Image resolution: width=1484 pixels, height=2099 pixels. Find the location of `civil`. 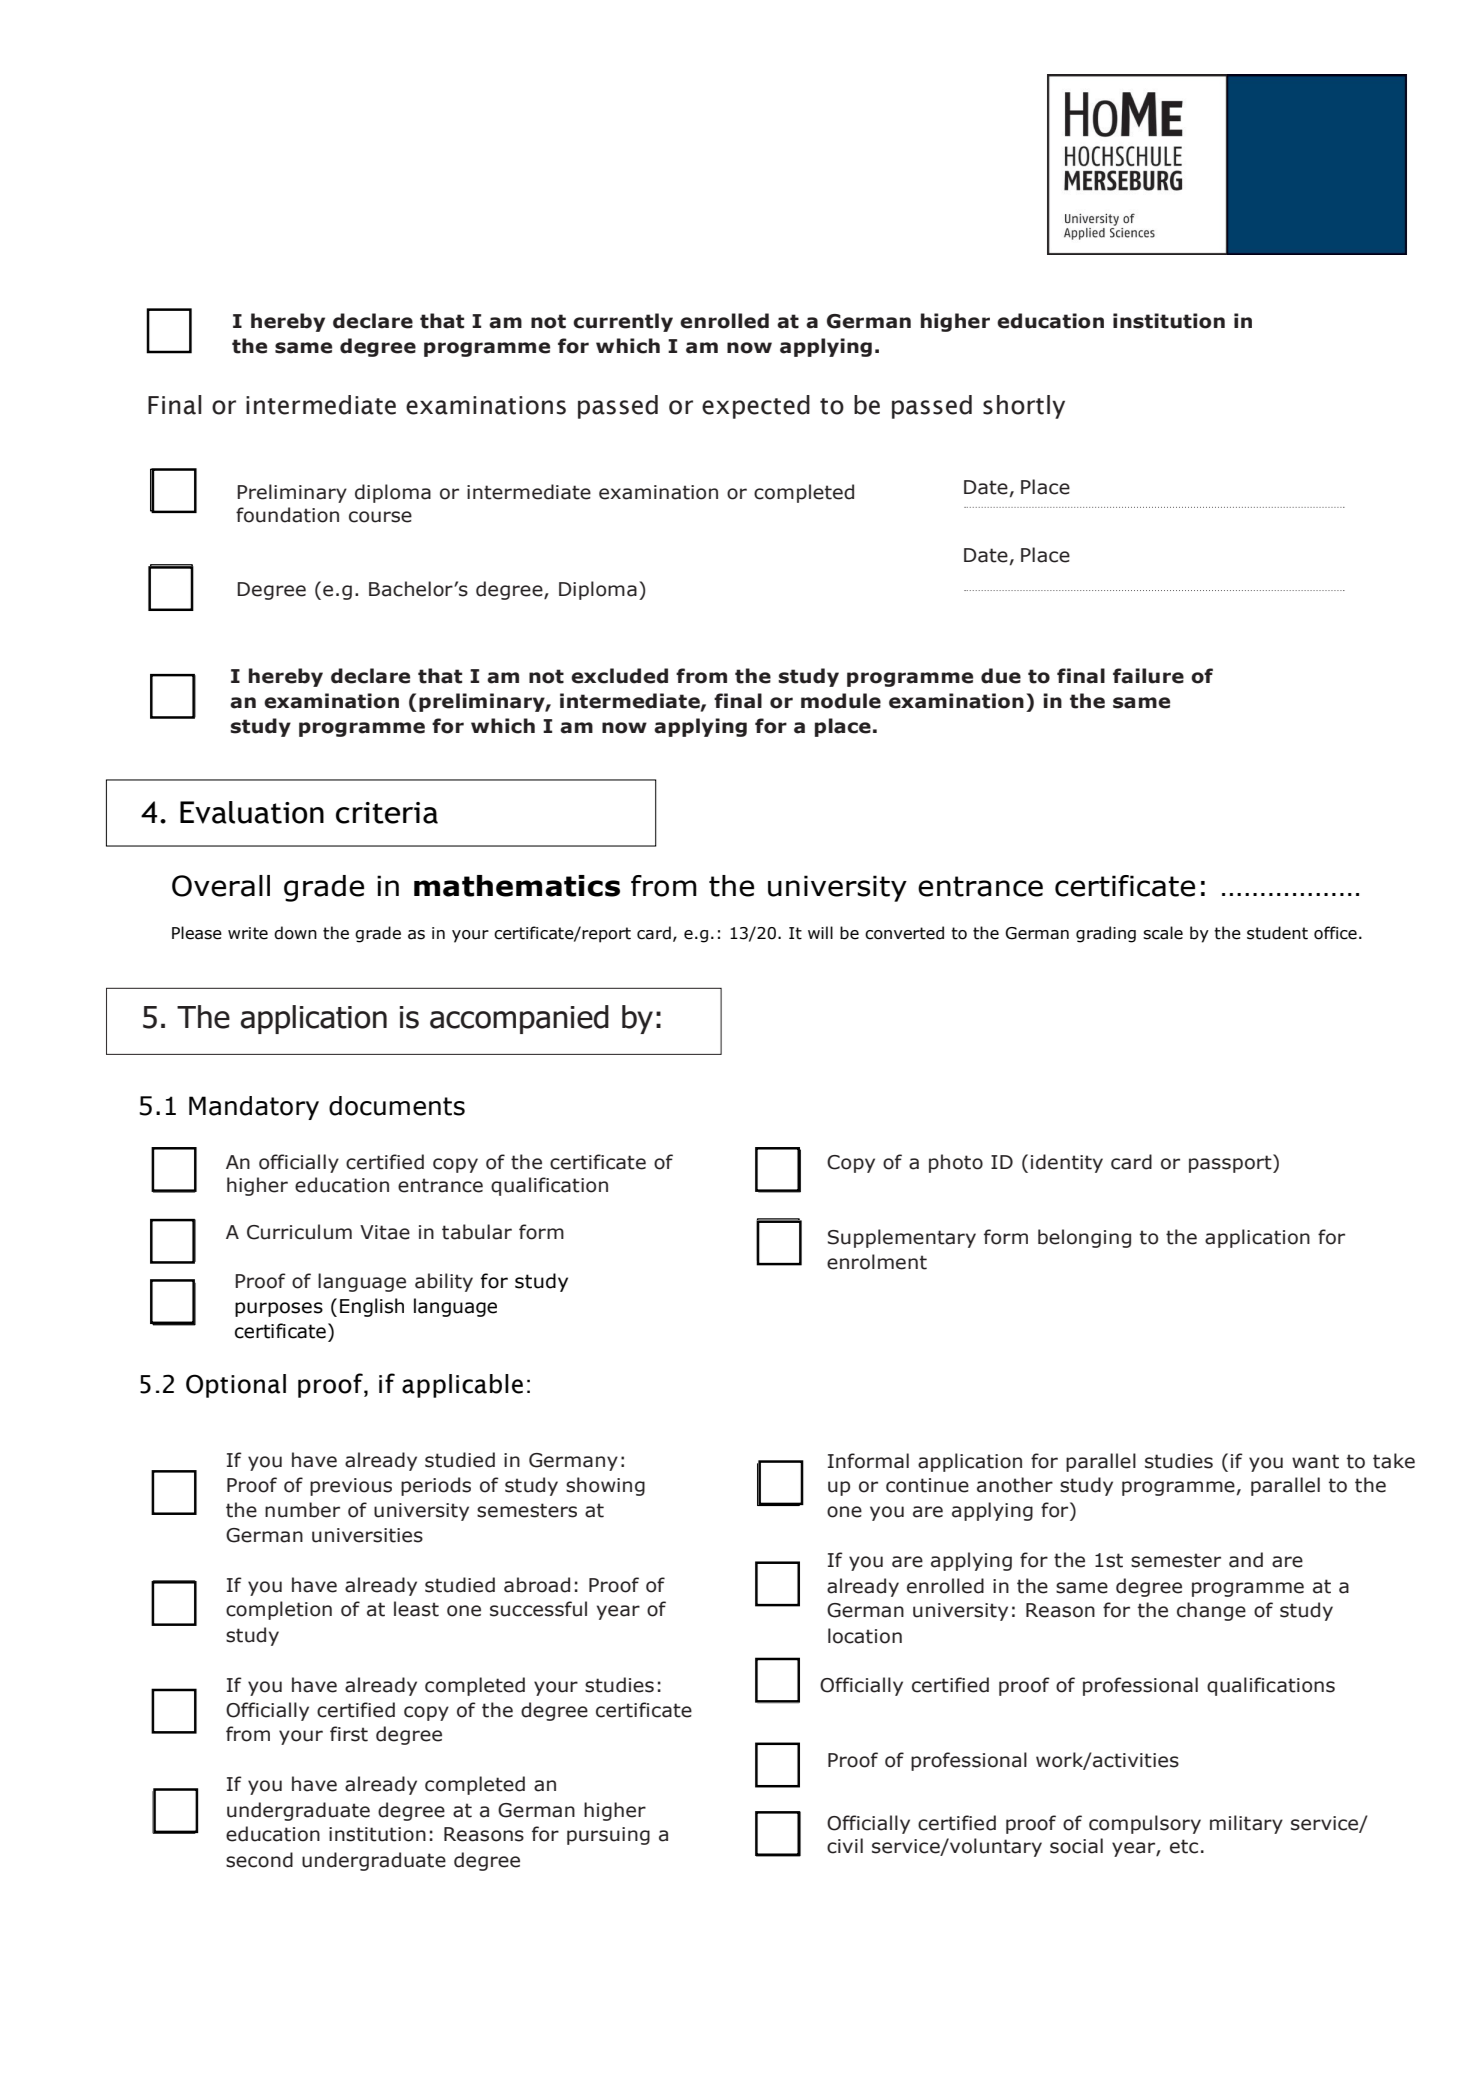

civil is located at coordinates (845, 1846).
